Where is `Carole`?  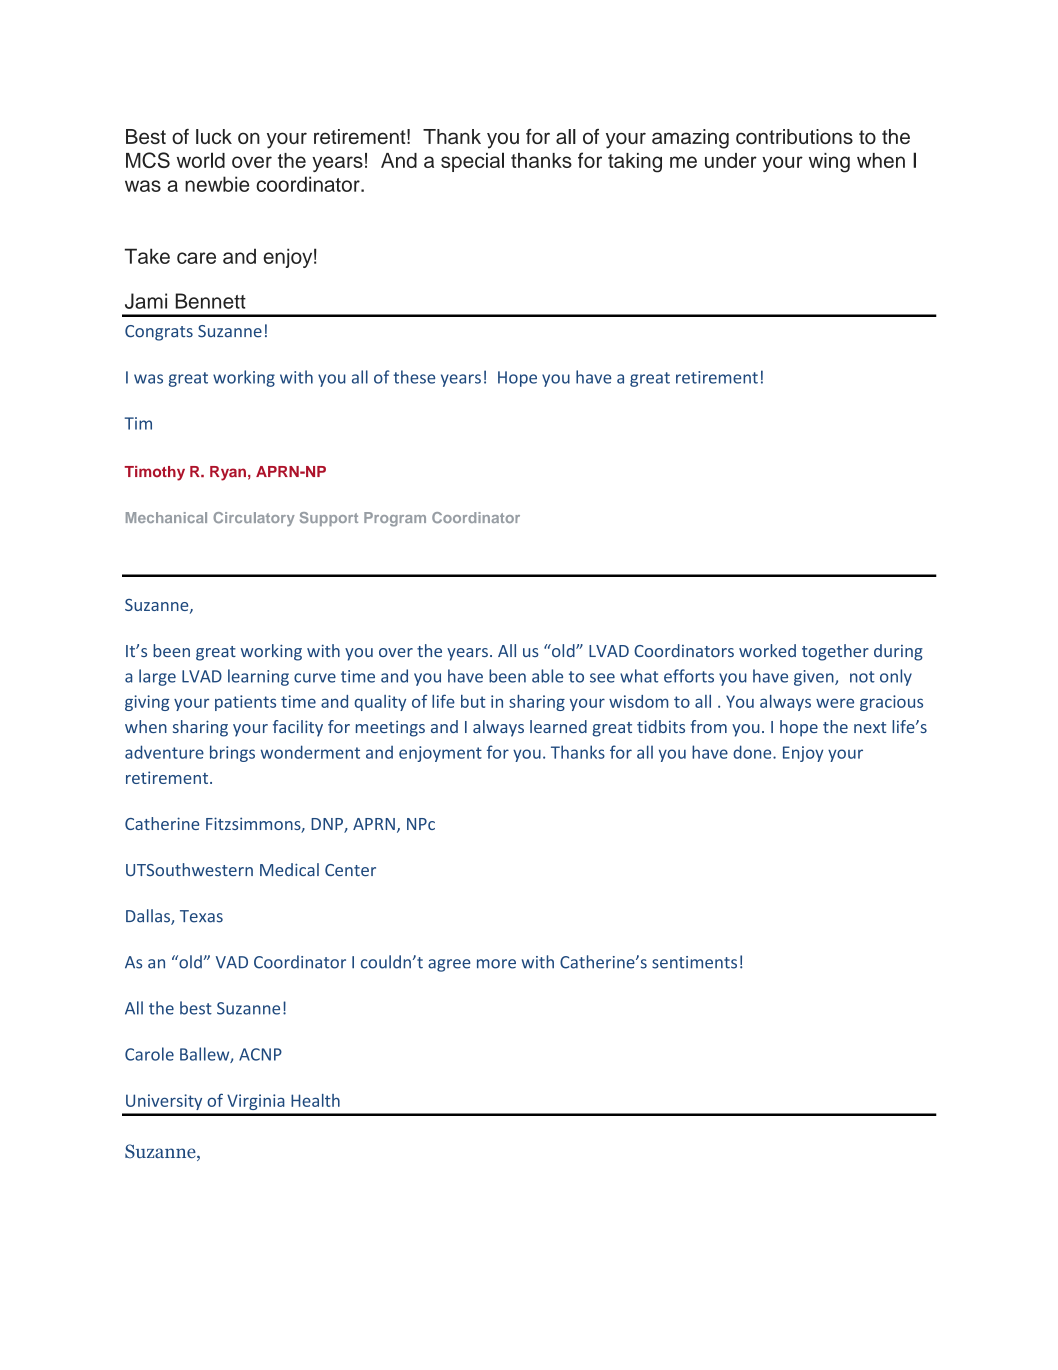 Carole is located at coordinates (149, 1054).
